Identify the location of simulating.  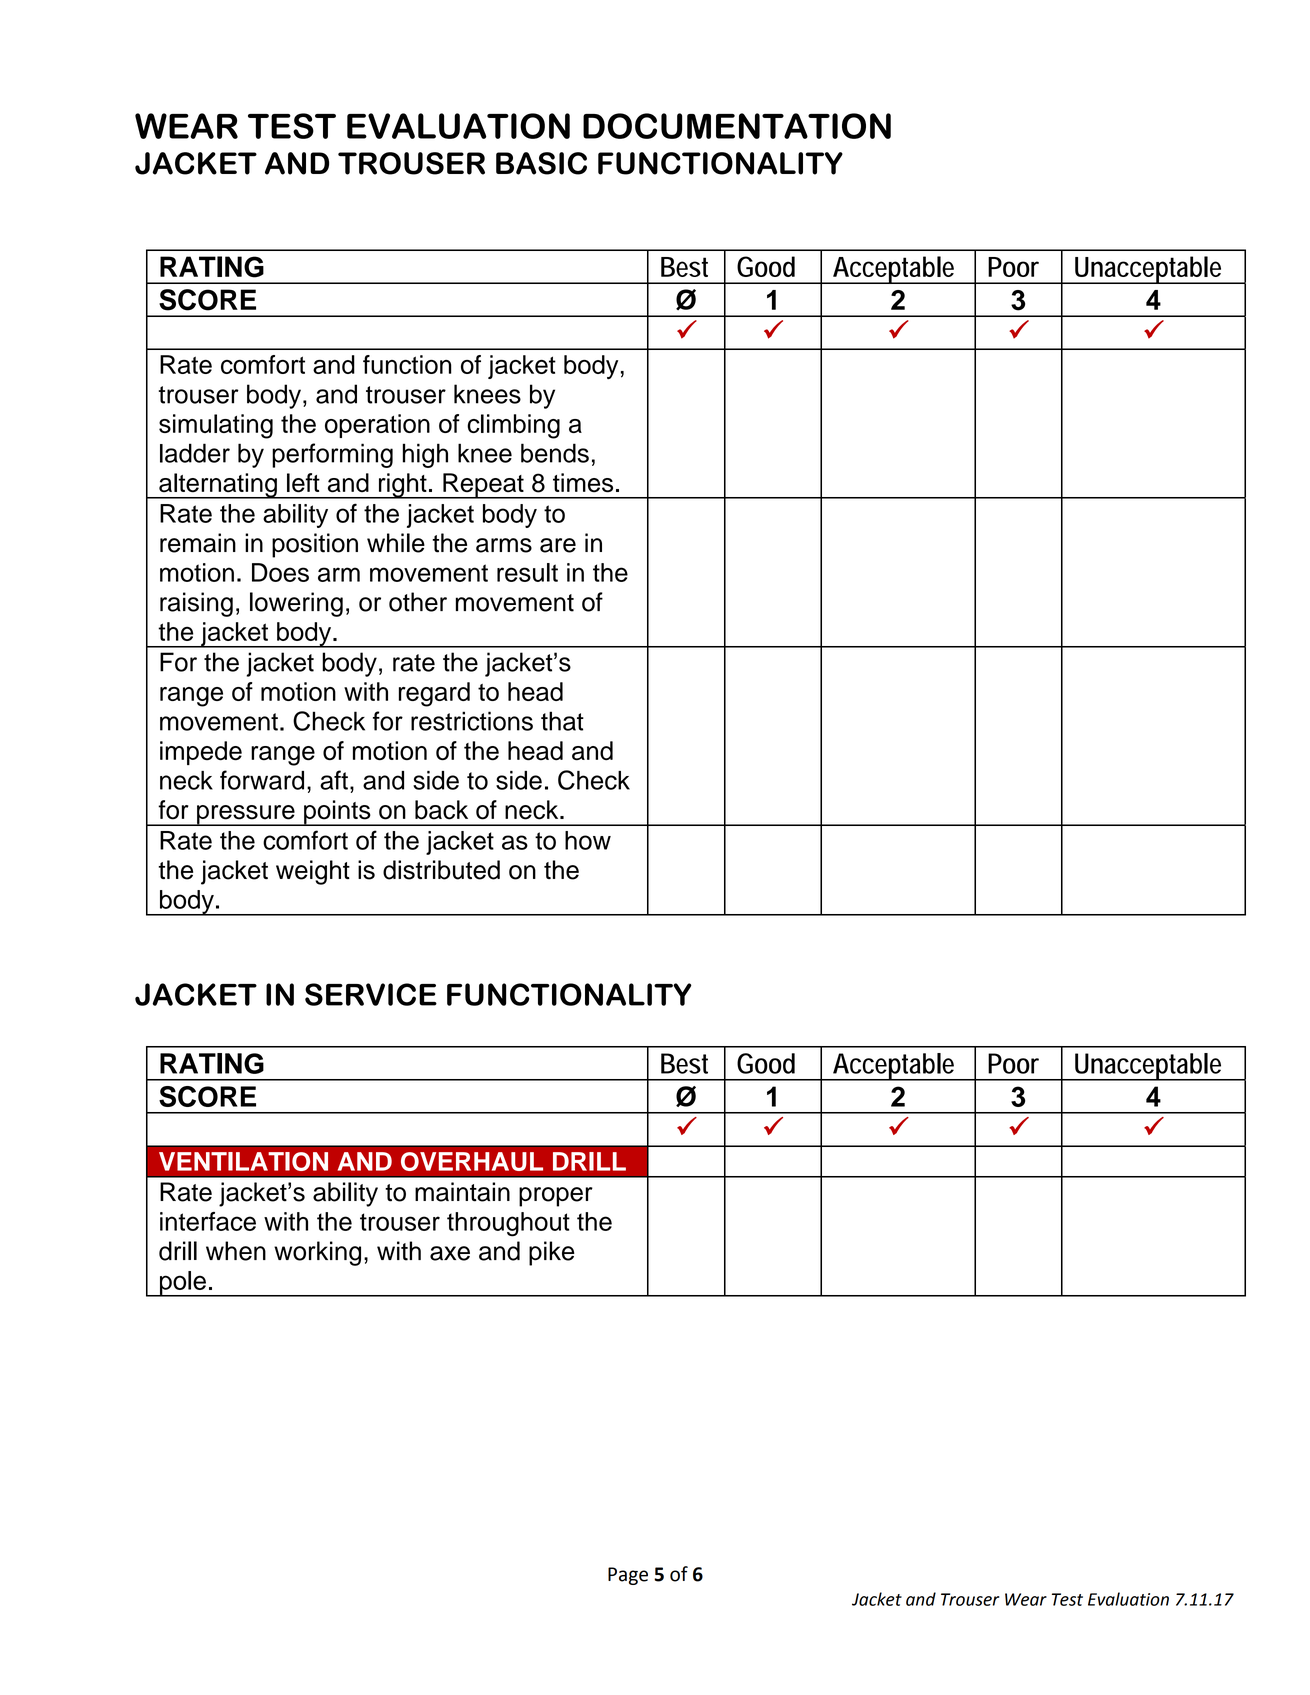
(216, 426).
